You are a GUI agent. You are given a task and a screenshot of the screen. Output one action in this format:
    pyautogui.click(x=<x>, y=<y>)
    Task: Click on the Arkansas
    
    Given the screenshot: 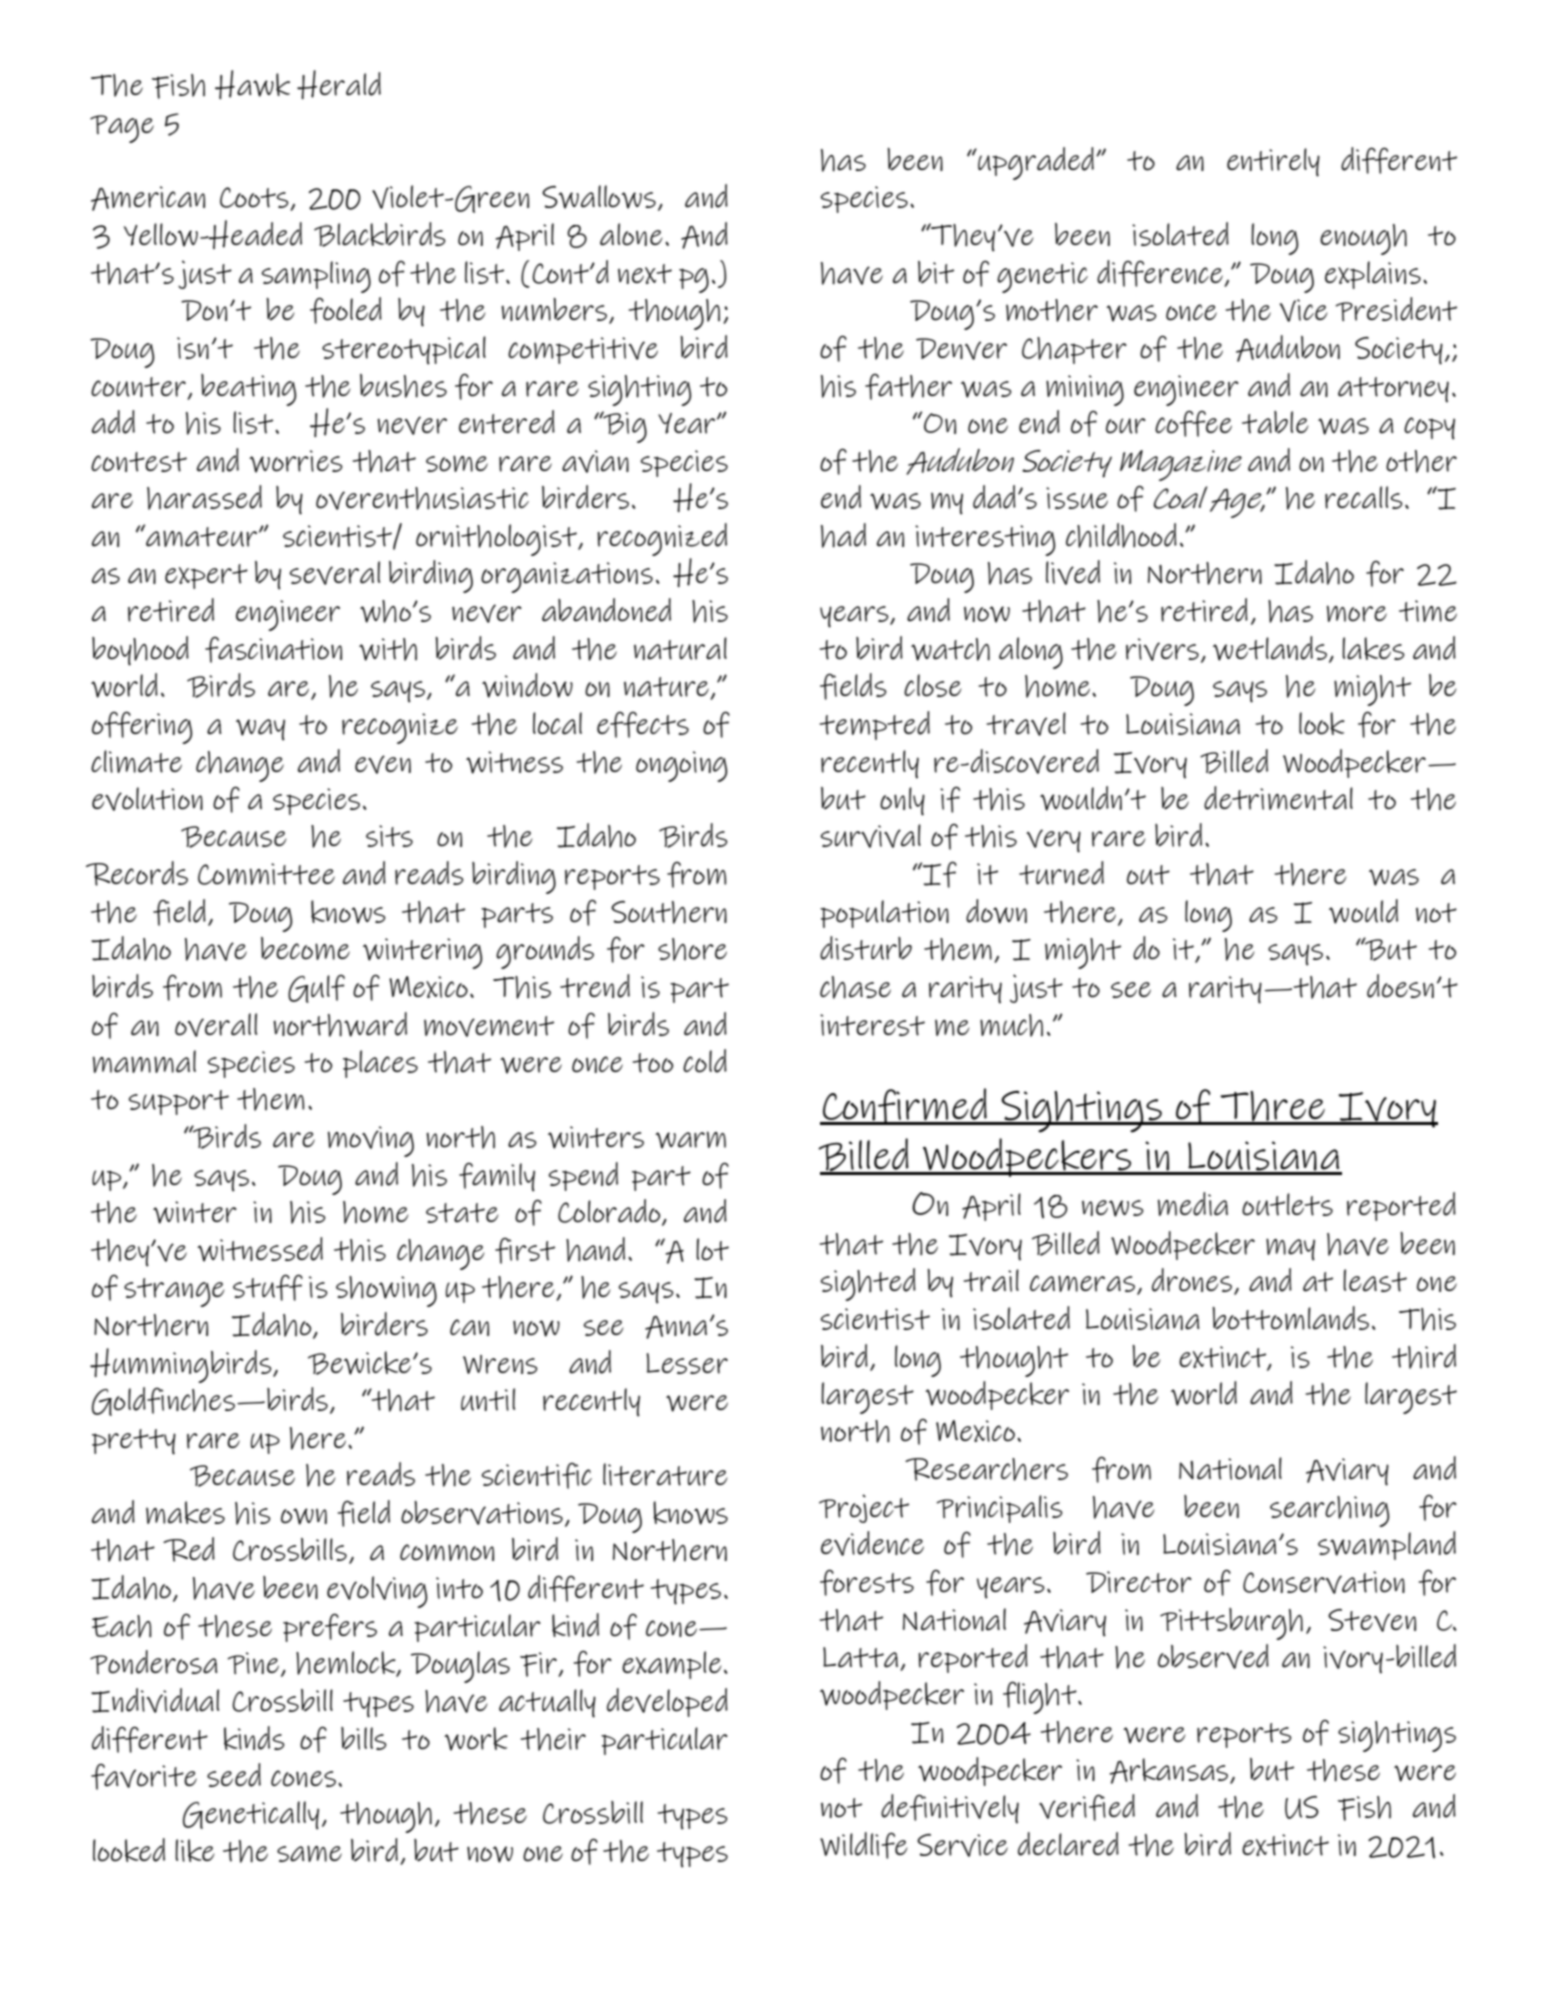 What is the action you would take?
    pyautogui.click(x=1168, y=1771)
